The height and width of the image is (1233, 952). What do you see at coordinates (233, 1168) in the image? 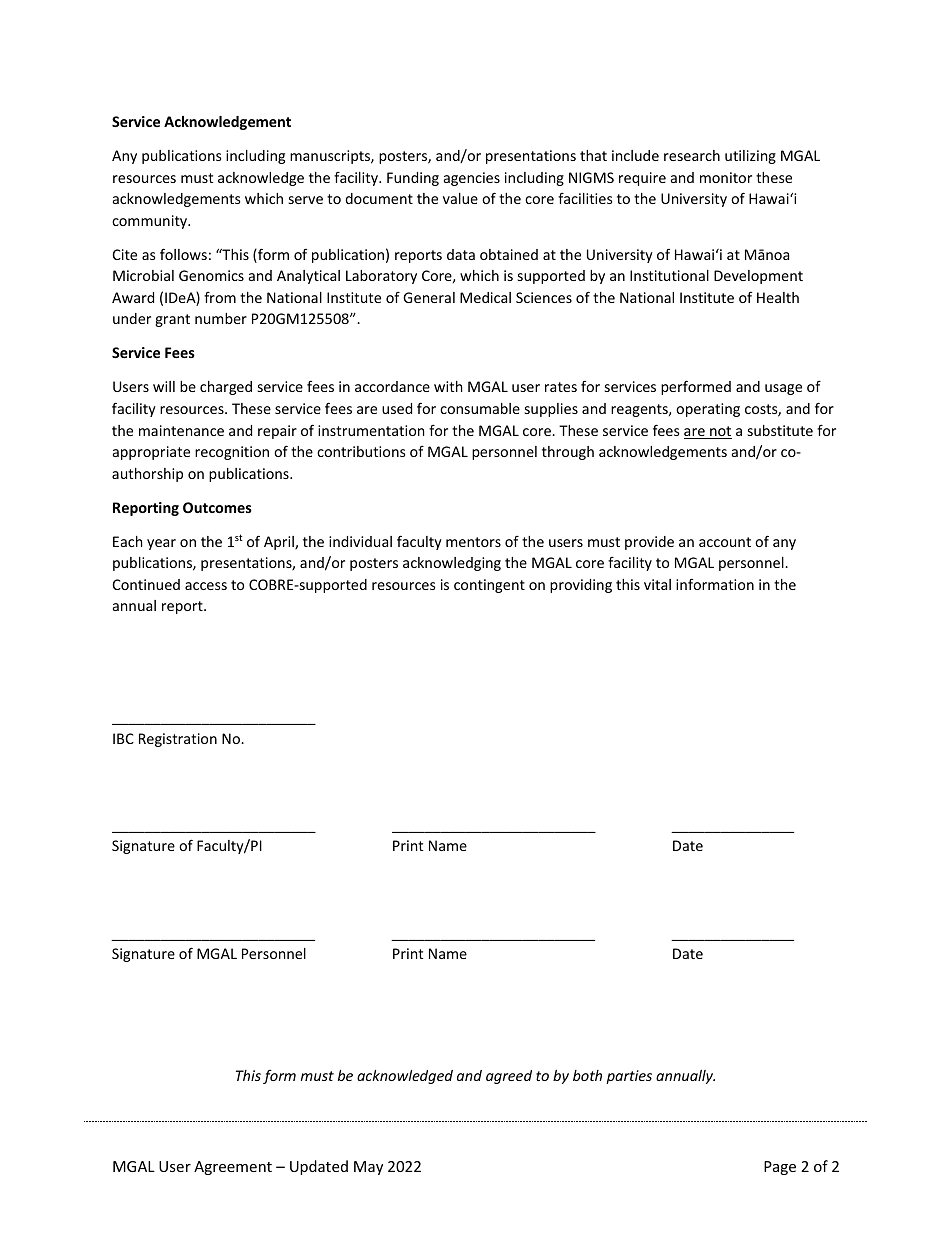
I see `Agreement` at bounding box center [233, 1168].
